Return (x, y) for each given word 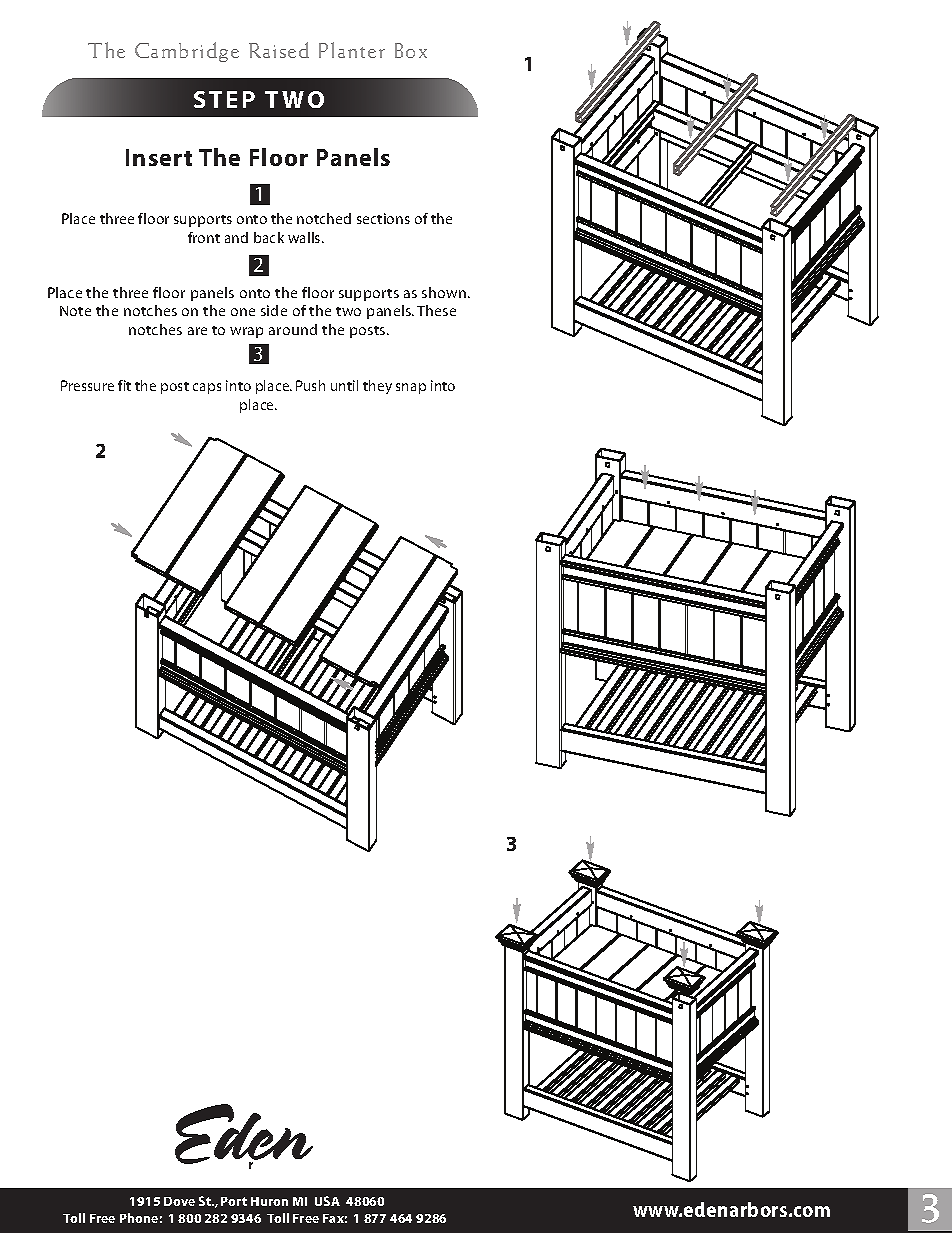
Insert (159, 157)
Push (310, 385)
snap (411, 388)
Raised (279, 50)
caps (207, 388)
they (377, 387)
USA (327, 1201)
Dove (179, 1201)
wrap (246, 332)
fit (124, 385)
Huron (269, 1201)
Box (411, 50)
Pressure (87, 385)
